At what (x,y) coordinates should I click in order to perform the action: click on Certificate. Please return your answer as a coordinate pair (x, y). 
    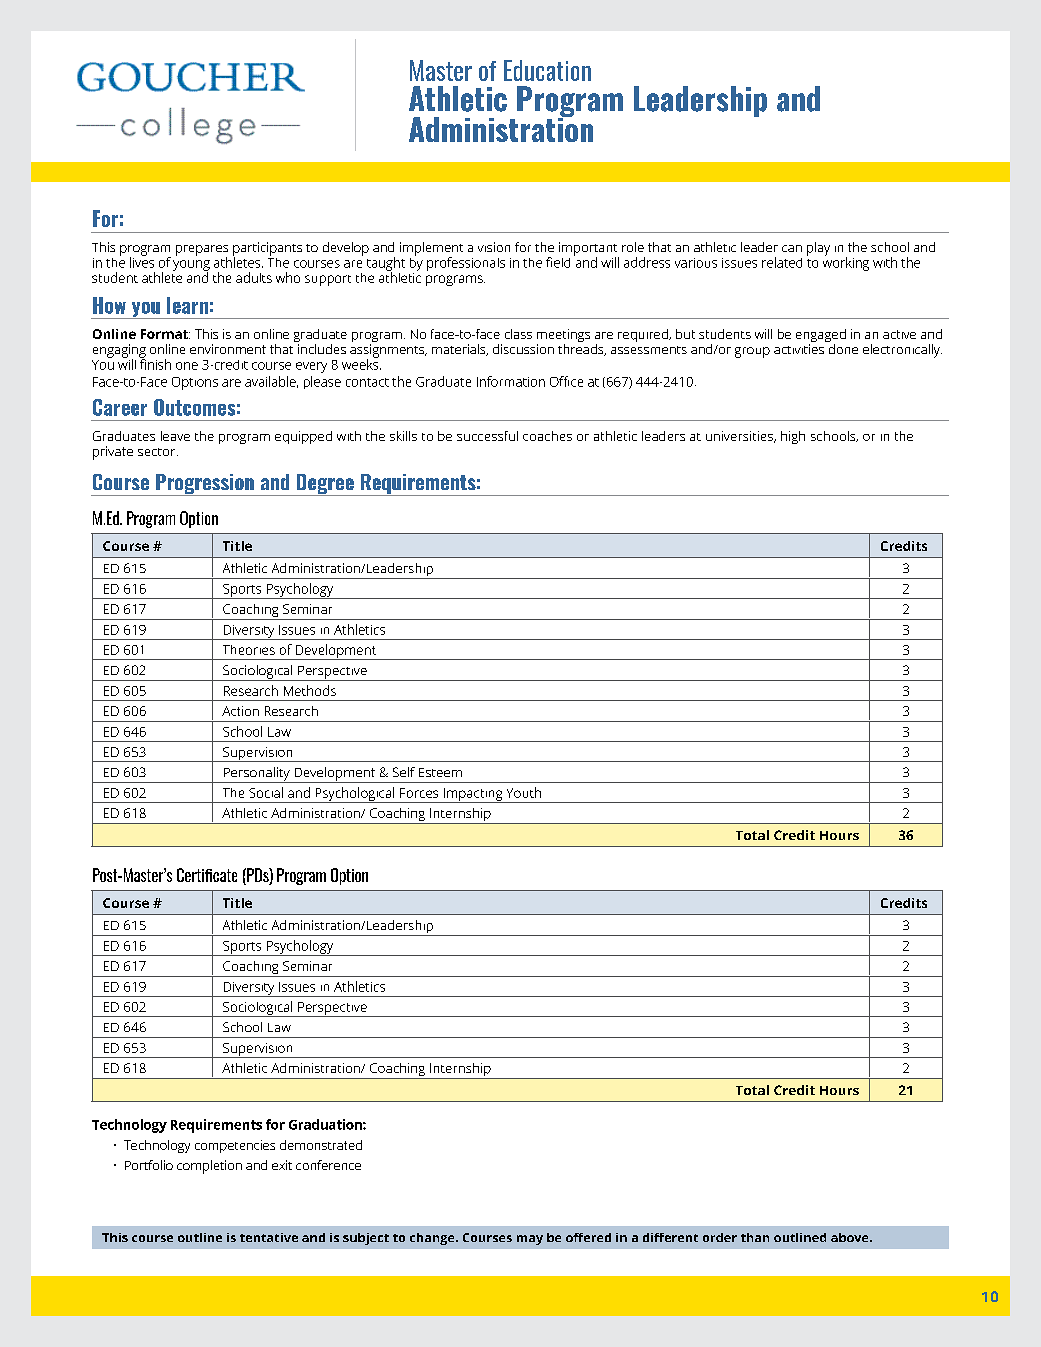
    Looking at the image, I should click on (207, 875).
